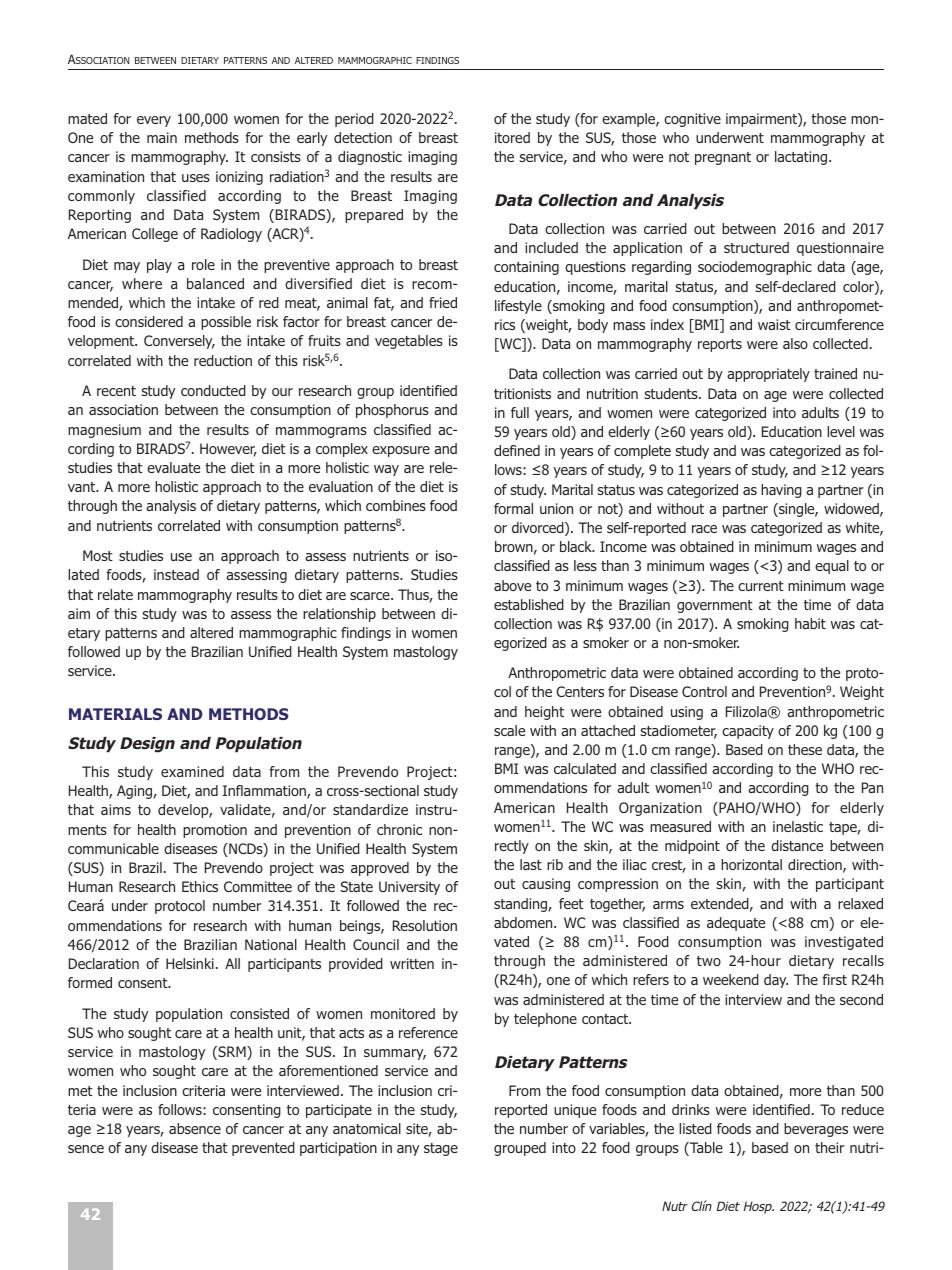 The width and height of the document is (952, 1270). Describe the element at coordinates (162, 137) in the document. I see `main` at that location.
